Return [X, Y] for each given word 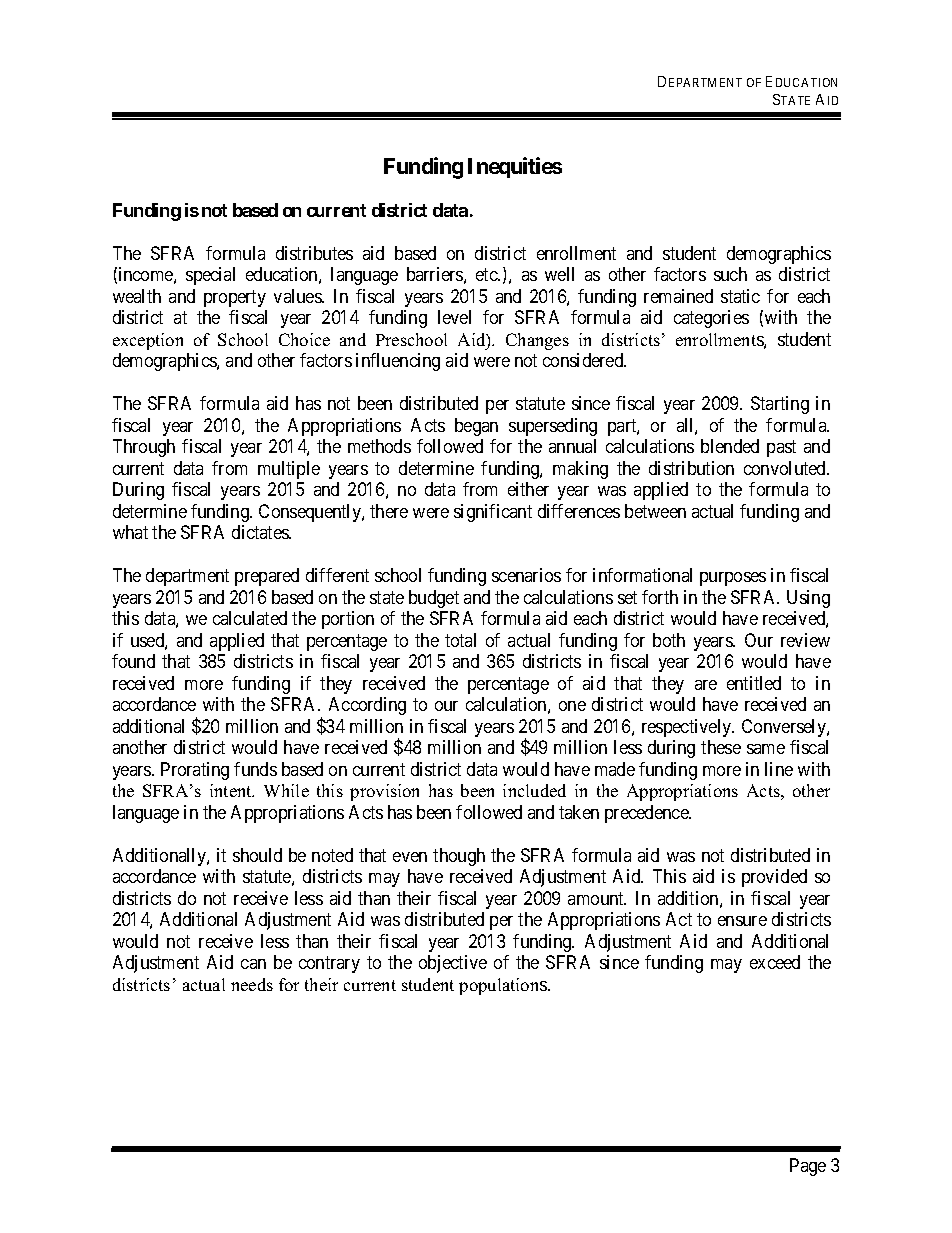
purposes [733, 579]
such [730, 274]
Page [808, 1167]
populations [504, 986]
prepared [267, 577]
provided [774, 878]
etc [487, 275]
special [210, 276]
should [257, 855]
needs [252, 984]
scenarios [526, 575]
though [459, 857]
